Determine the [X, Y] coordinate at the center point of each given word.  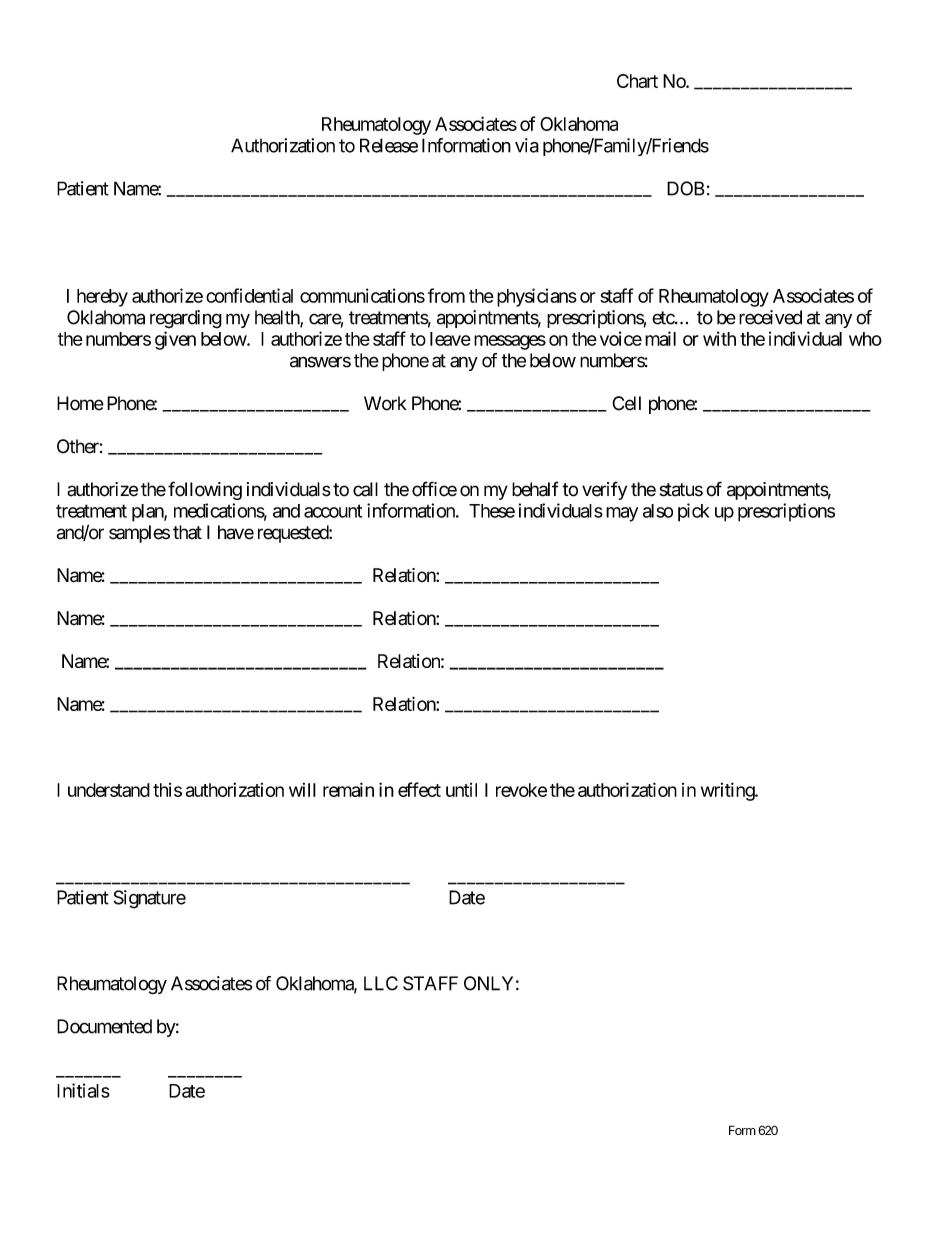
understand [109, 790]
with [719, 338]
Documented [104, 1026]
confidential [249, 295]
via [527, 145]
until [461, 790]
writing [728, 791]
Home [80, 403]
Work [385, 403]
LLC [381, 983]
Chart [637, 81]
